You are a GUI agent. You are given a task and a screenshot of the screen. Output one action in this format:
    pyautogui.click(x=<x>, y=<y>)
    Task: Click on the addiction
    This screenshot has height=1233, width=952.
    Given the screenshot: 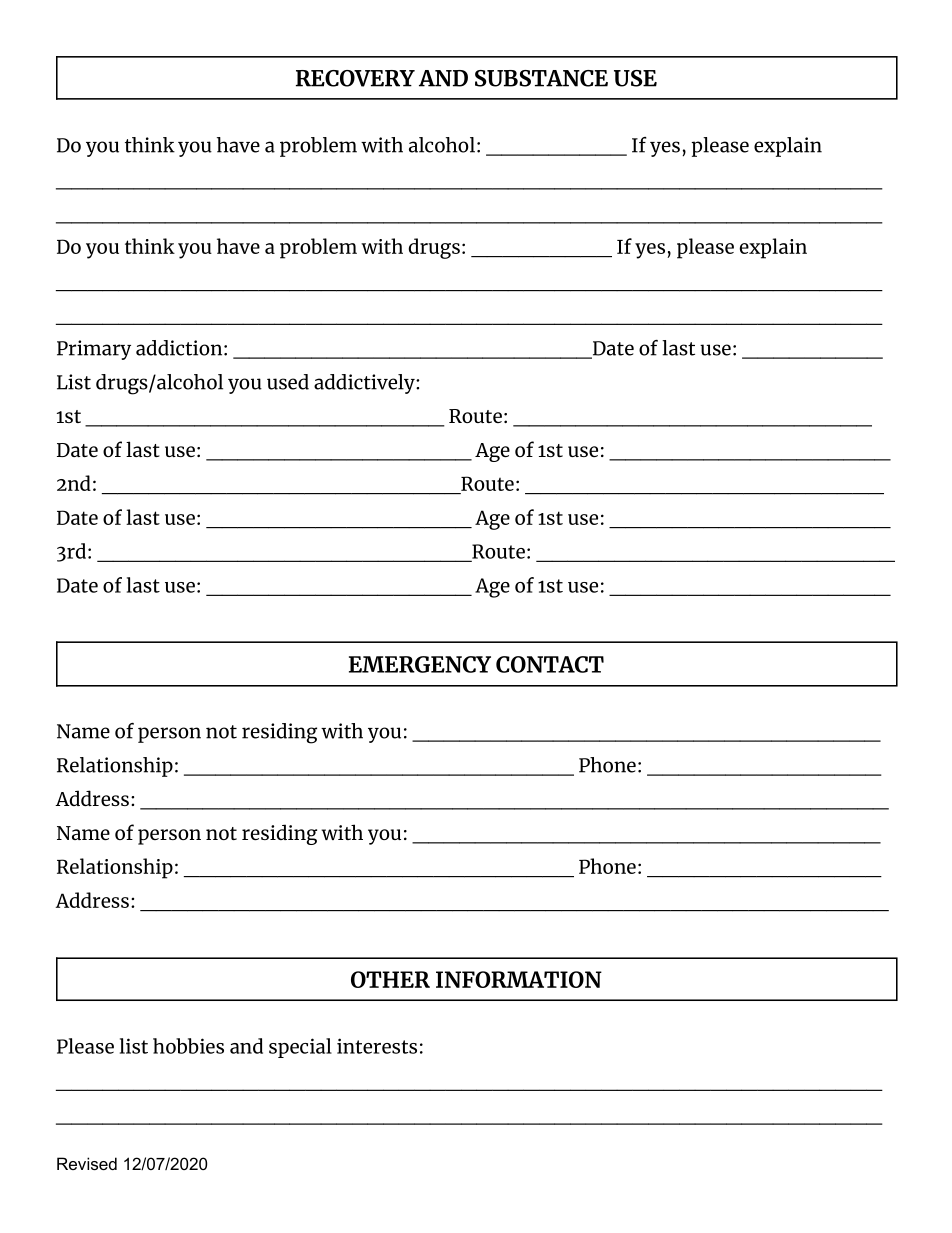 What is the action you would take?
    pyautogui.click(x=180, y=348)
